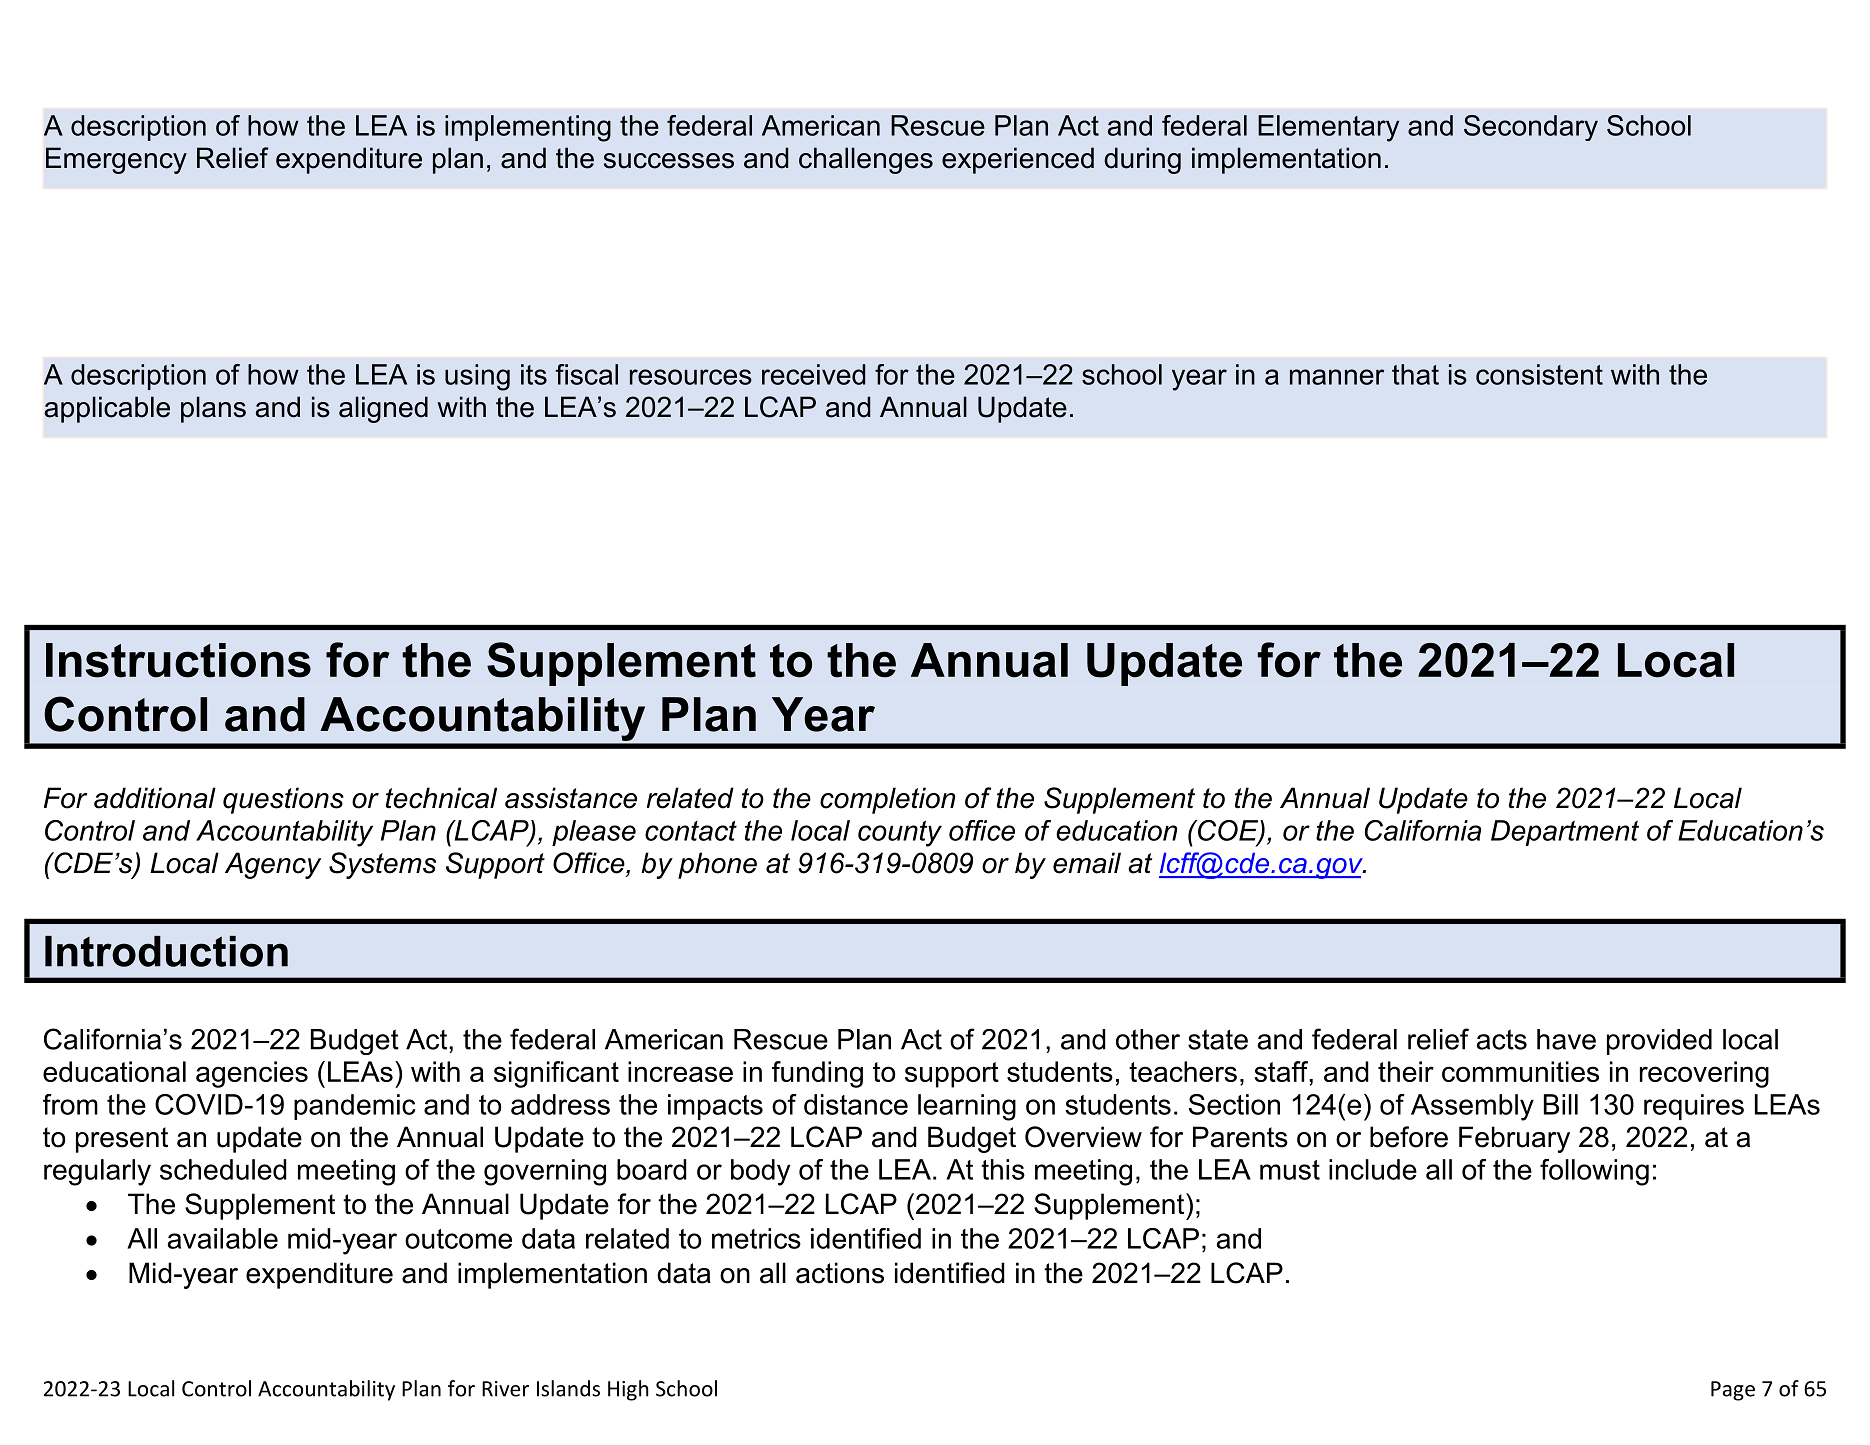 The image size is (1870, 1445). Describe the element at coordinates (1531, 128) in the screenshot. I see `Secondary` at that location.
